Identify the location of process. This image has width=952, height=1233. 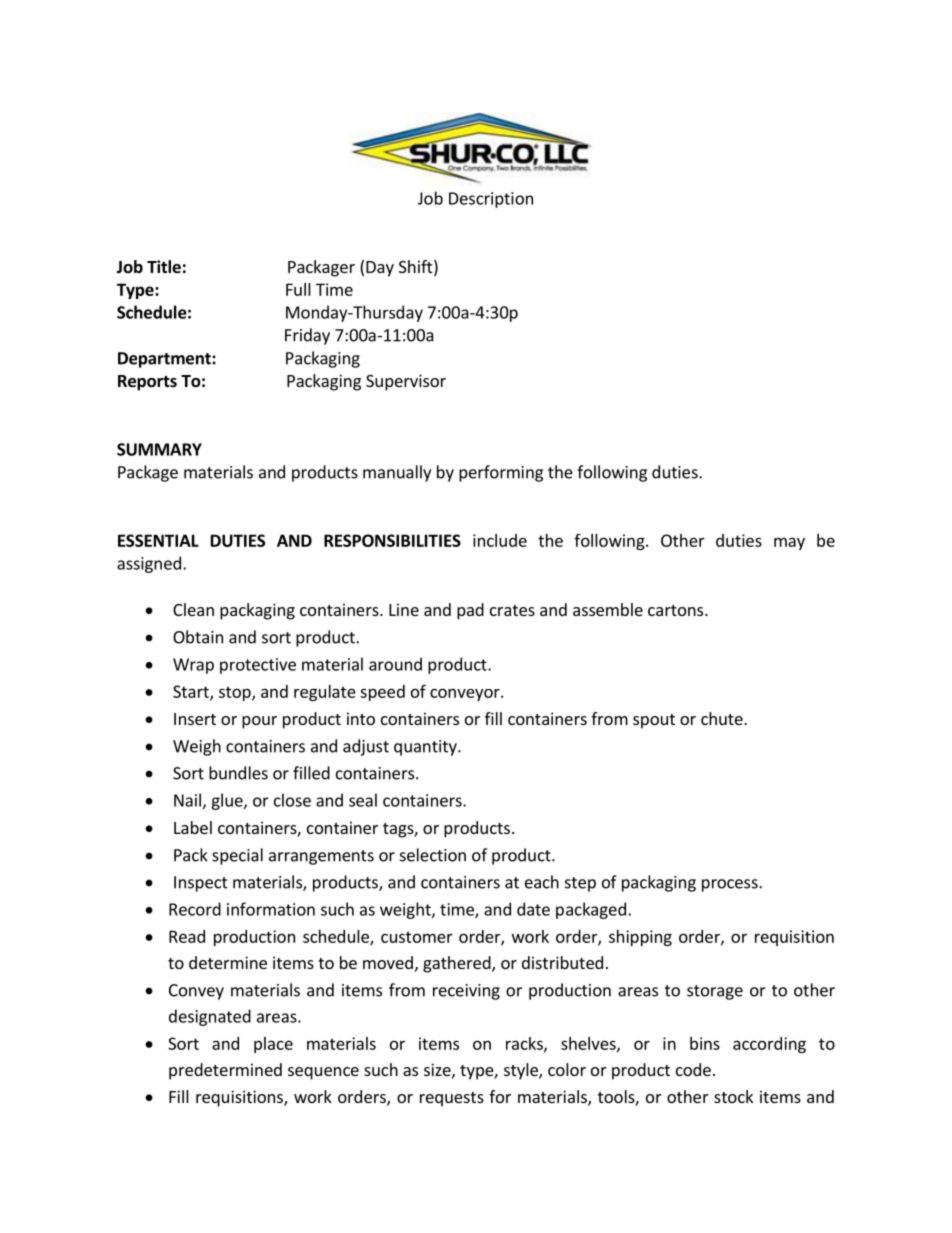
(731, 885).
